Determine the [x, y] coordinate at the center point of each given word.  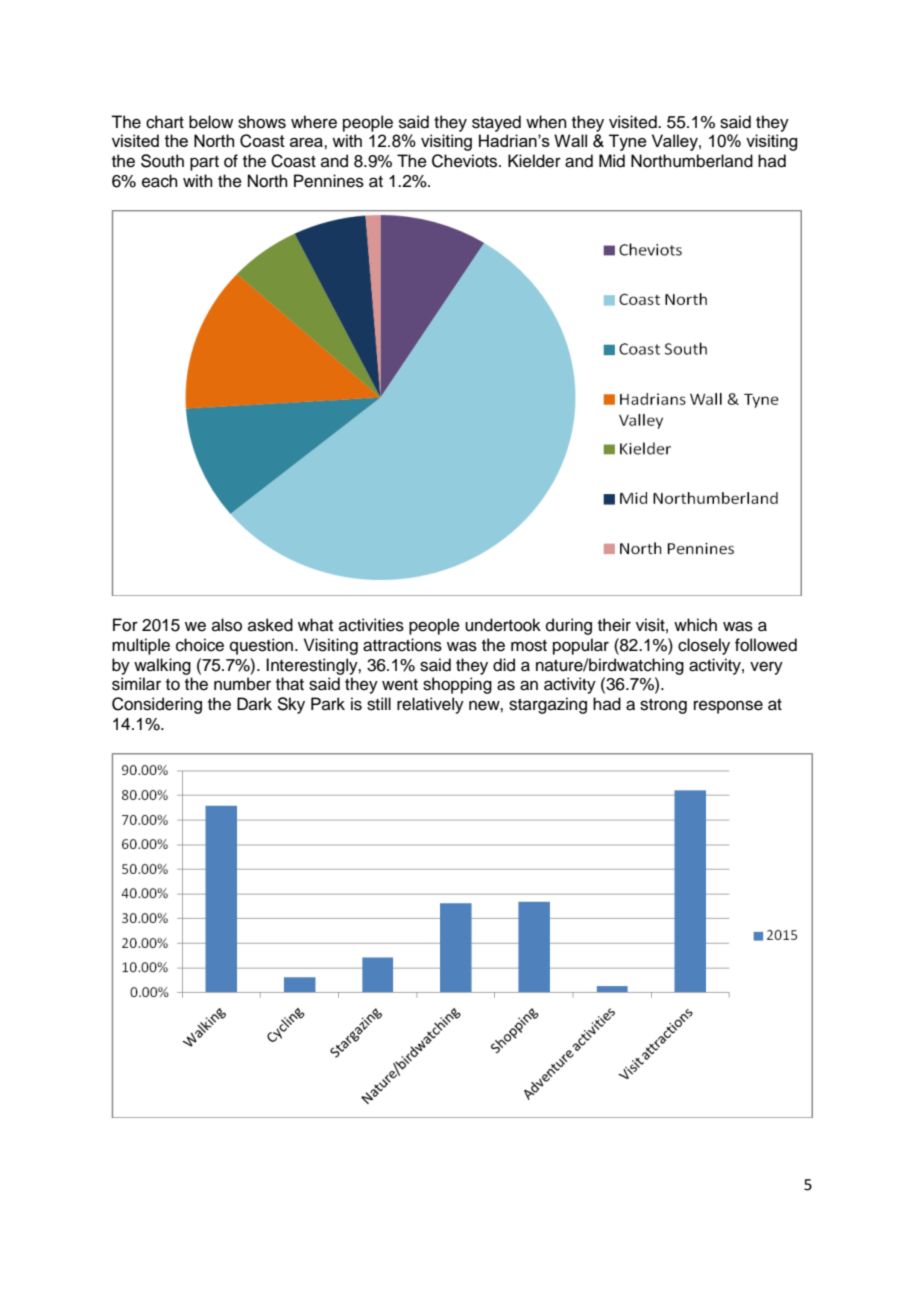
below [211, 122]
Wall [570, 140]
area [307, 142]
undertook [503, 625]
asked [270, 625]
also [227, 625]
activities [371, 625]
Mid [612, 161]
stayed [496, 123]
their [614, 625]
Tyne [628, 142]
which [695, 625]
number [242, 684]
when [546, 122]
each [160, 181]
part [204, 163]
